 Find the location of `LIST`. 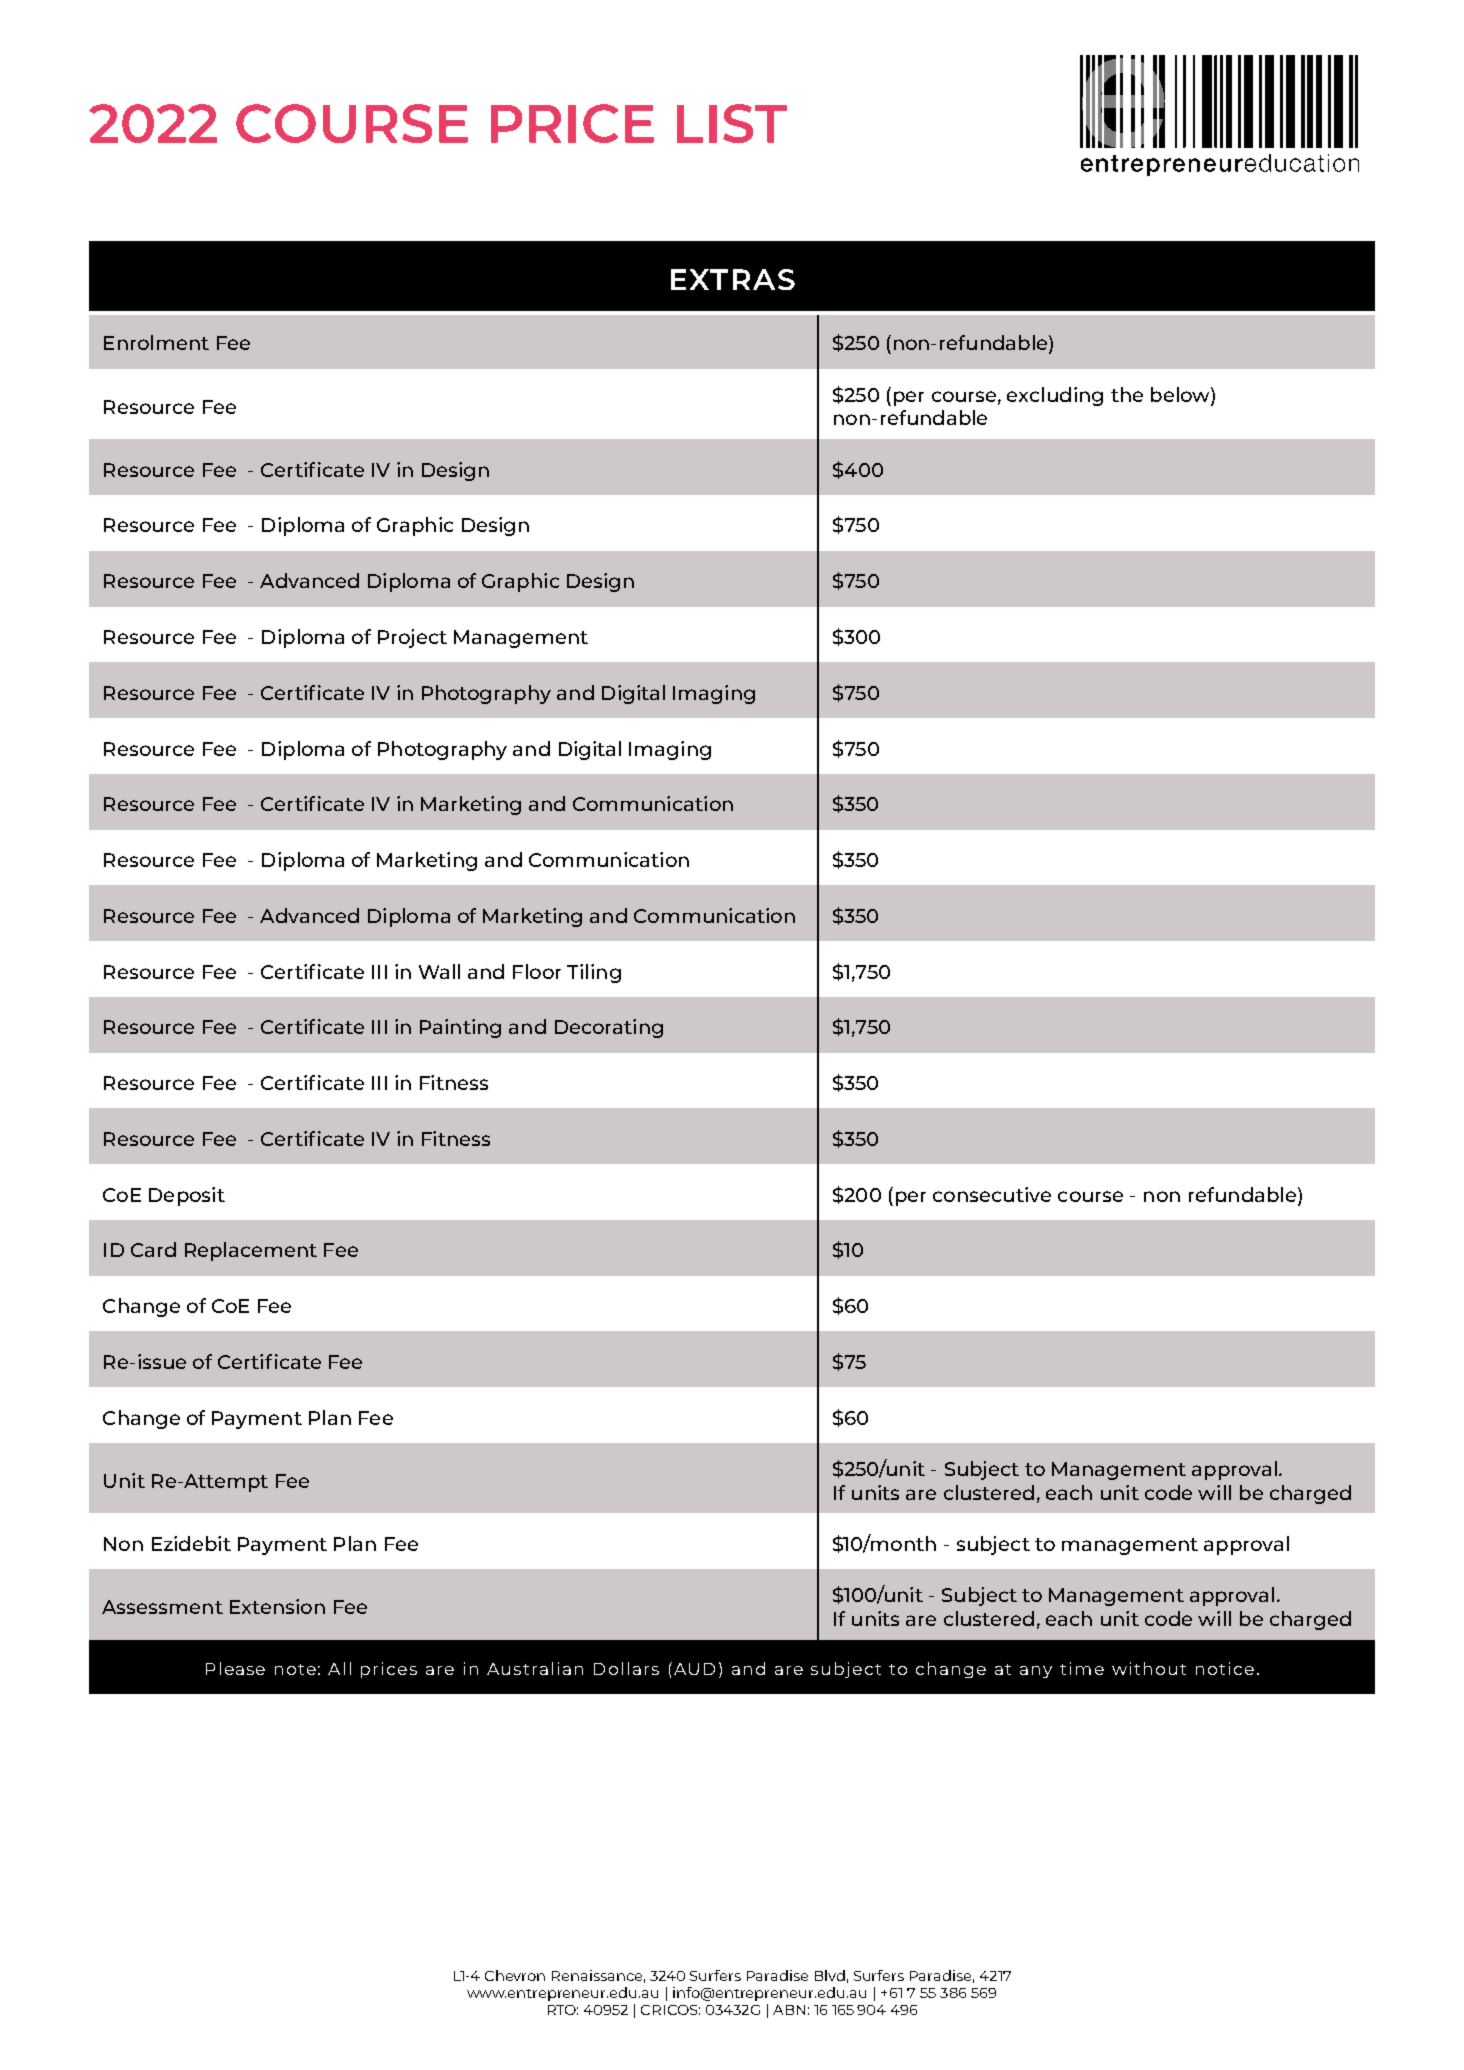

LIST is located at coordinates (732, 123).
